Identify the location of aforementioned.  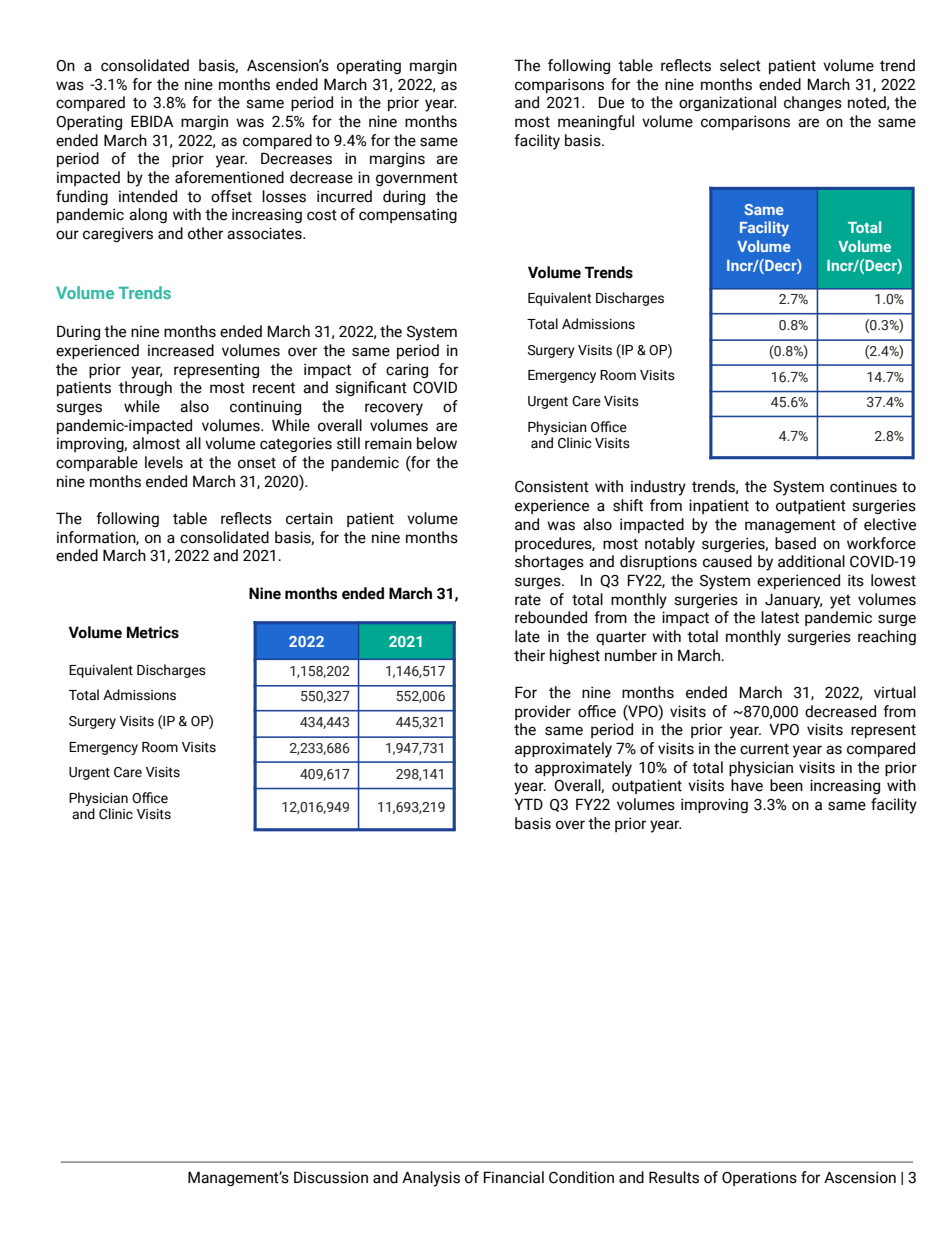
(229, 177).
